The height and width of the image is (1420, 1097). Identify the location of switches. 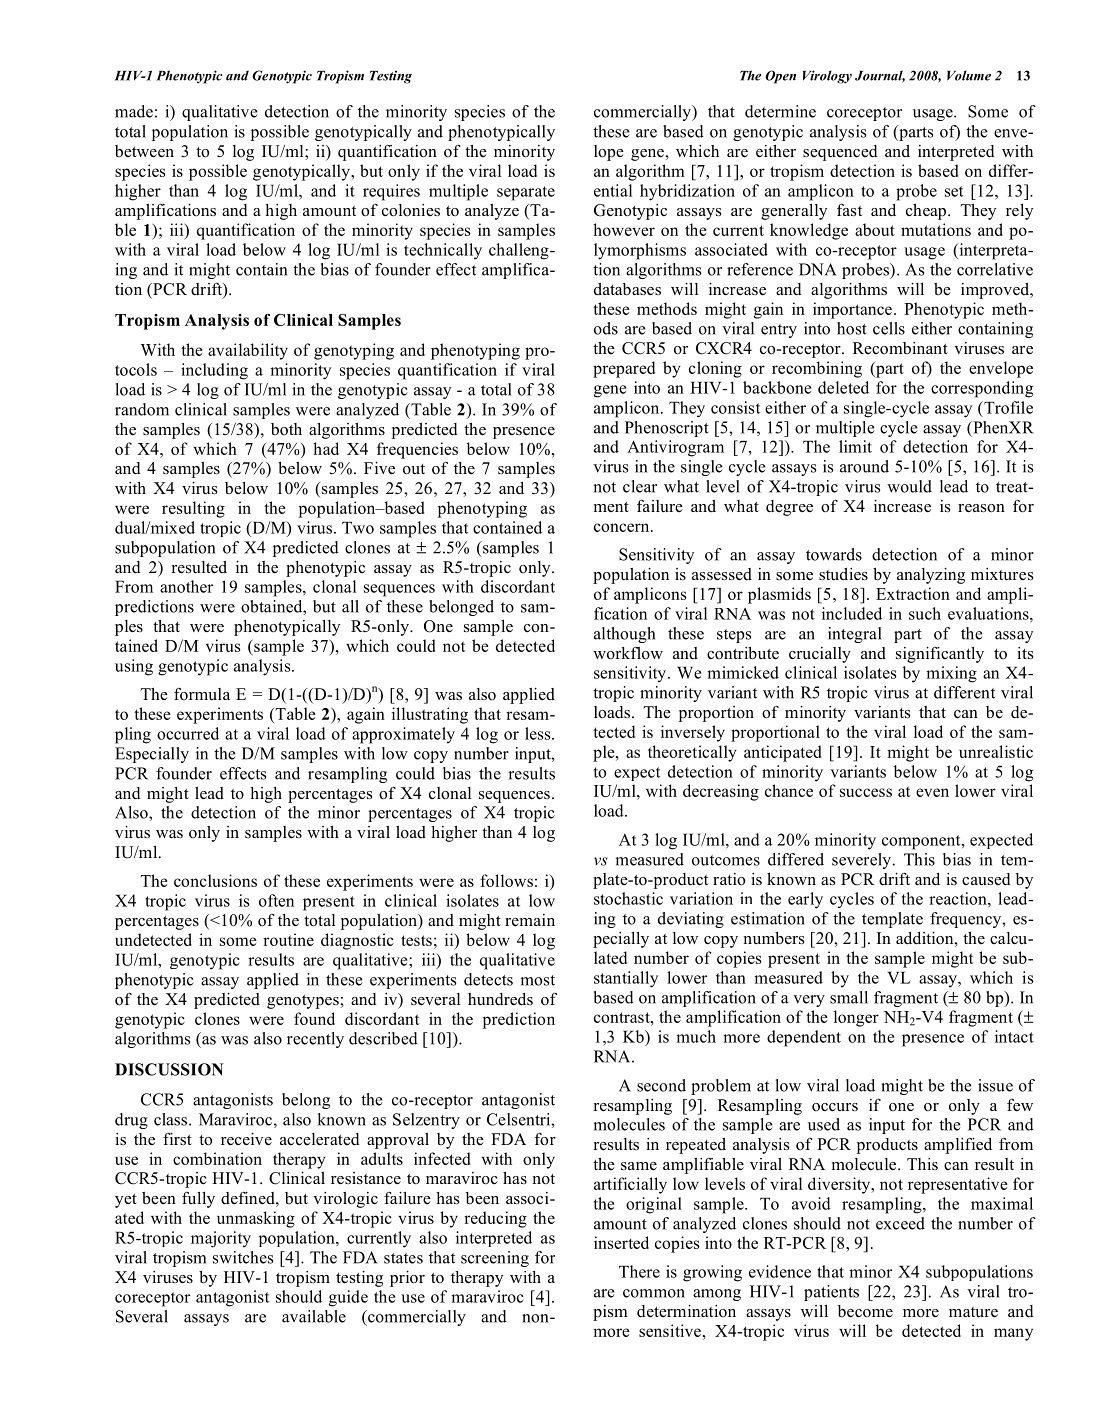
(243, 1257).
